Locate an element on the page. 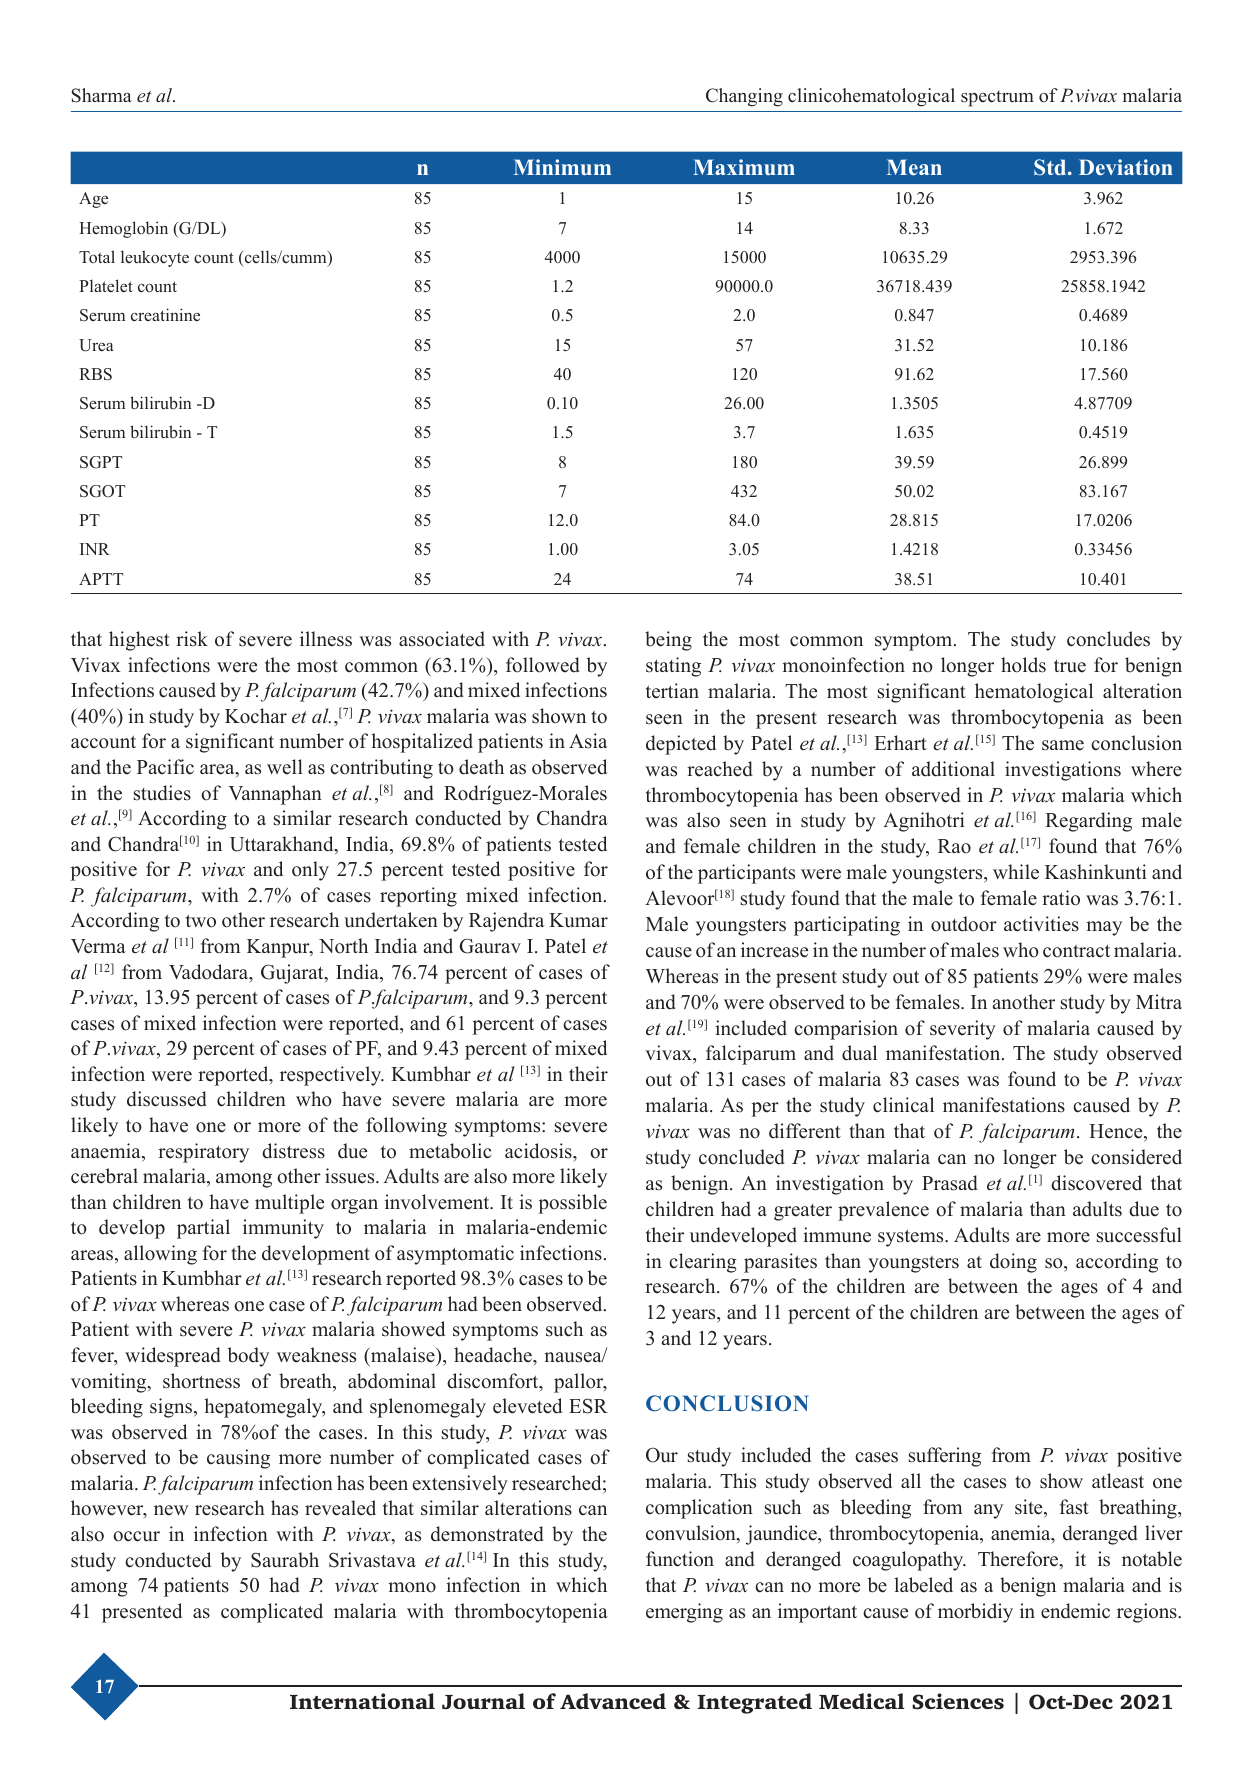 The height and width of the document is (1772, 1253). Minimum is located at coordinates (562, 167).
